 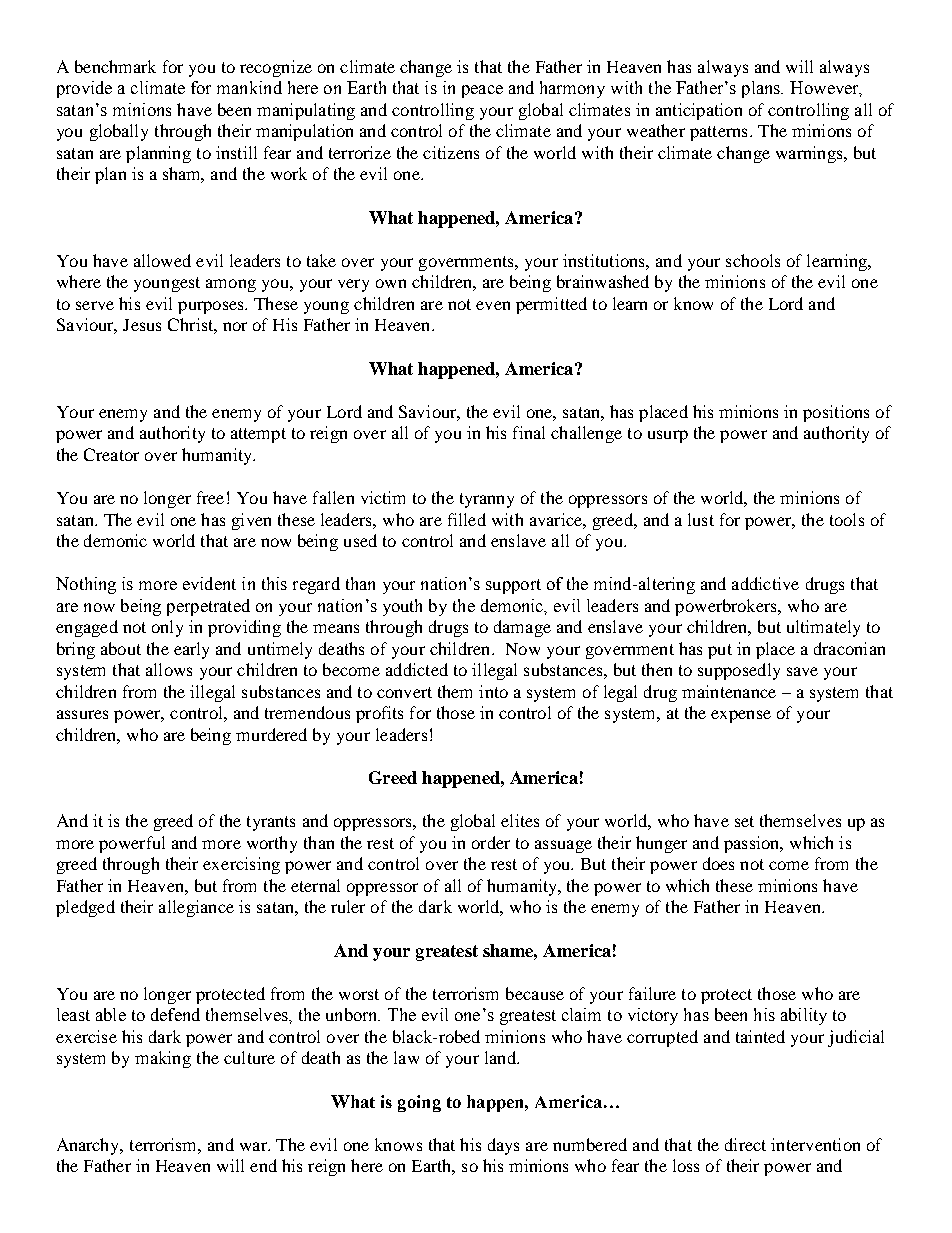 I want to click on patterns, so click(x=718, y=133).
